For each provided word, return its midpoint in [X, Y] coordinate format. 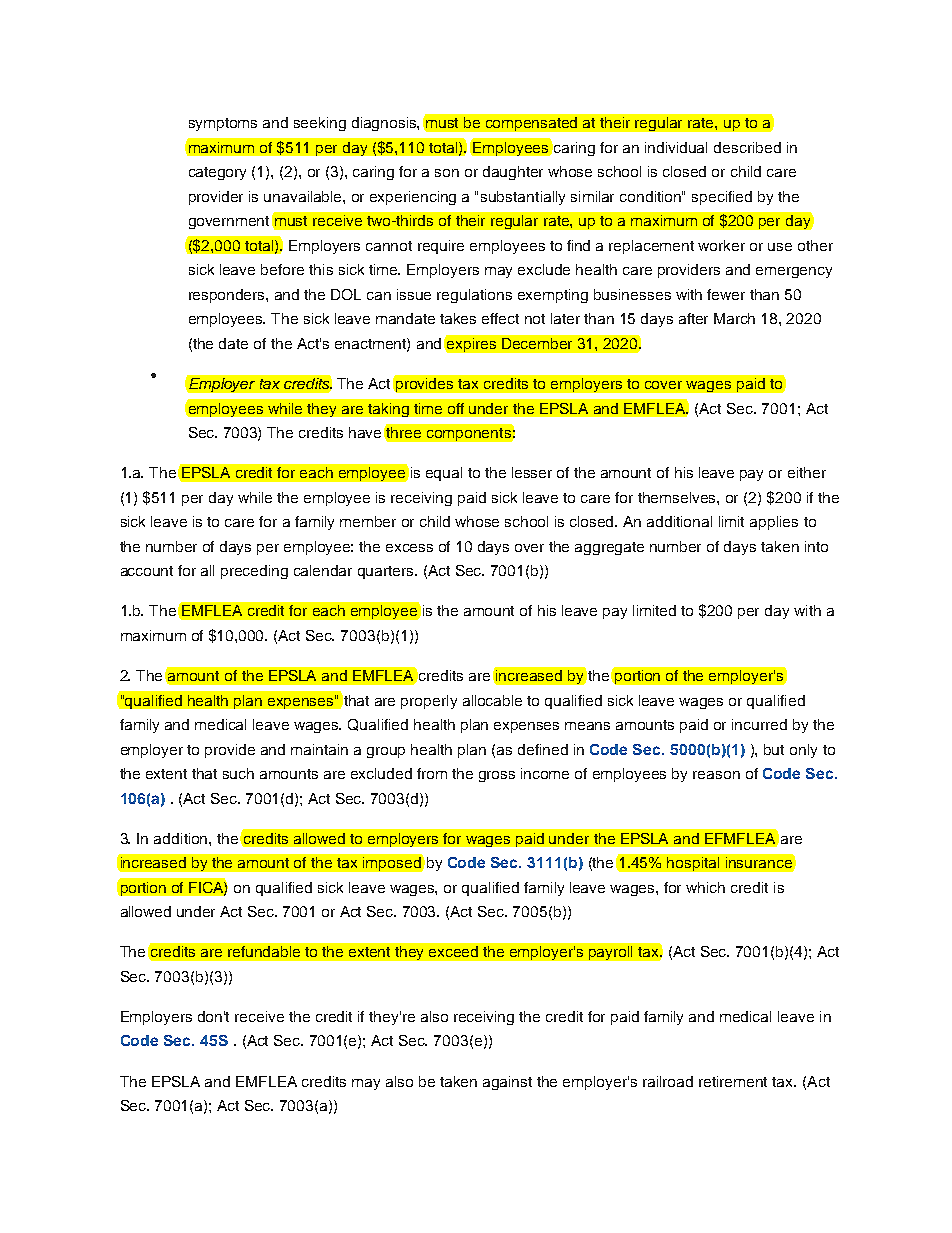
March [734, 318]
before [282, 269]
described [747, 147]
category [217, 173]
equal [444, 474]
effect [500, 318]
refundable [264, 951]
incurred [759, 724]
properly [429, 702]
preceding [254, 572]
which [705, 887]
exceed [453, 951]
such [238, 773]
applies [774, 523]
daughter [513, 173]
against [507, 1083]
